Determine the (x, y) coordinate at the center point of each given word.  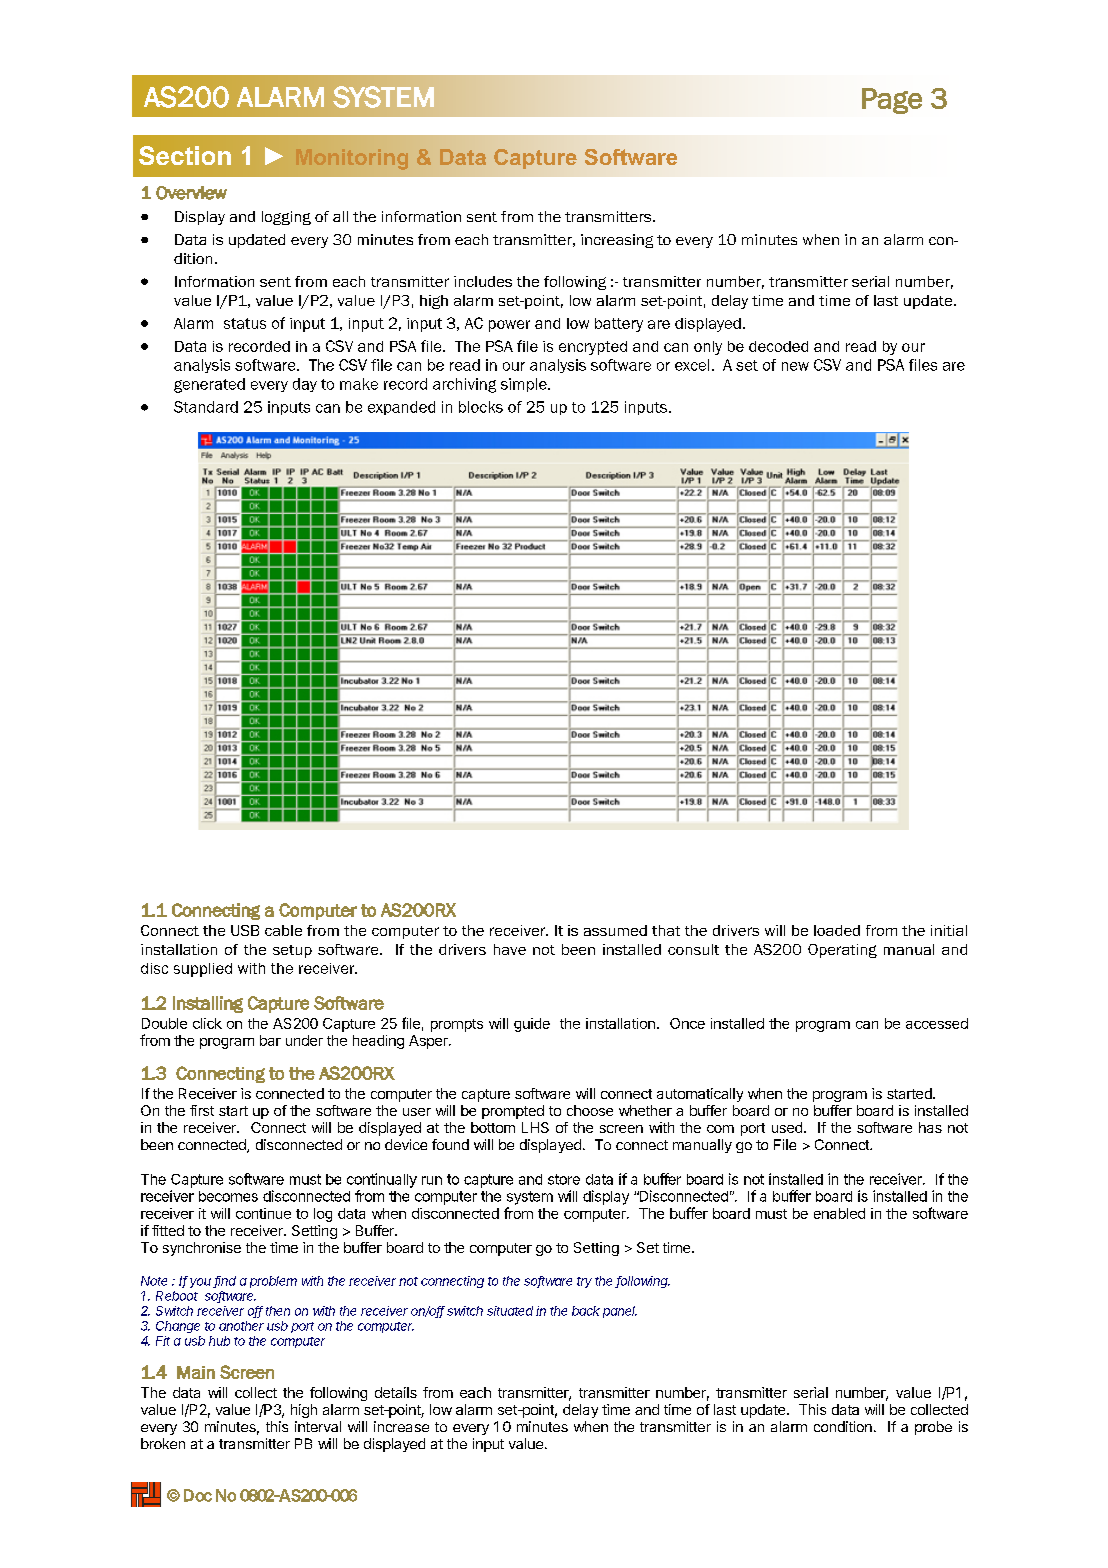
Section (185, 155)
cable (283, 930)
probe (933, 1428)
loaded (837, 930)
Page (892, 101)
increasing (617, 241)
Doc (198, 1495)
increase (401, 1426)
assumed (615, 930)
